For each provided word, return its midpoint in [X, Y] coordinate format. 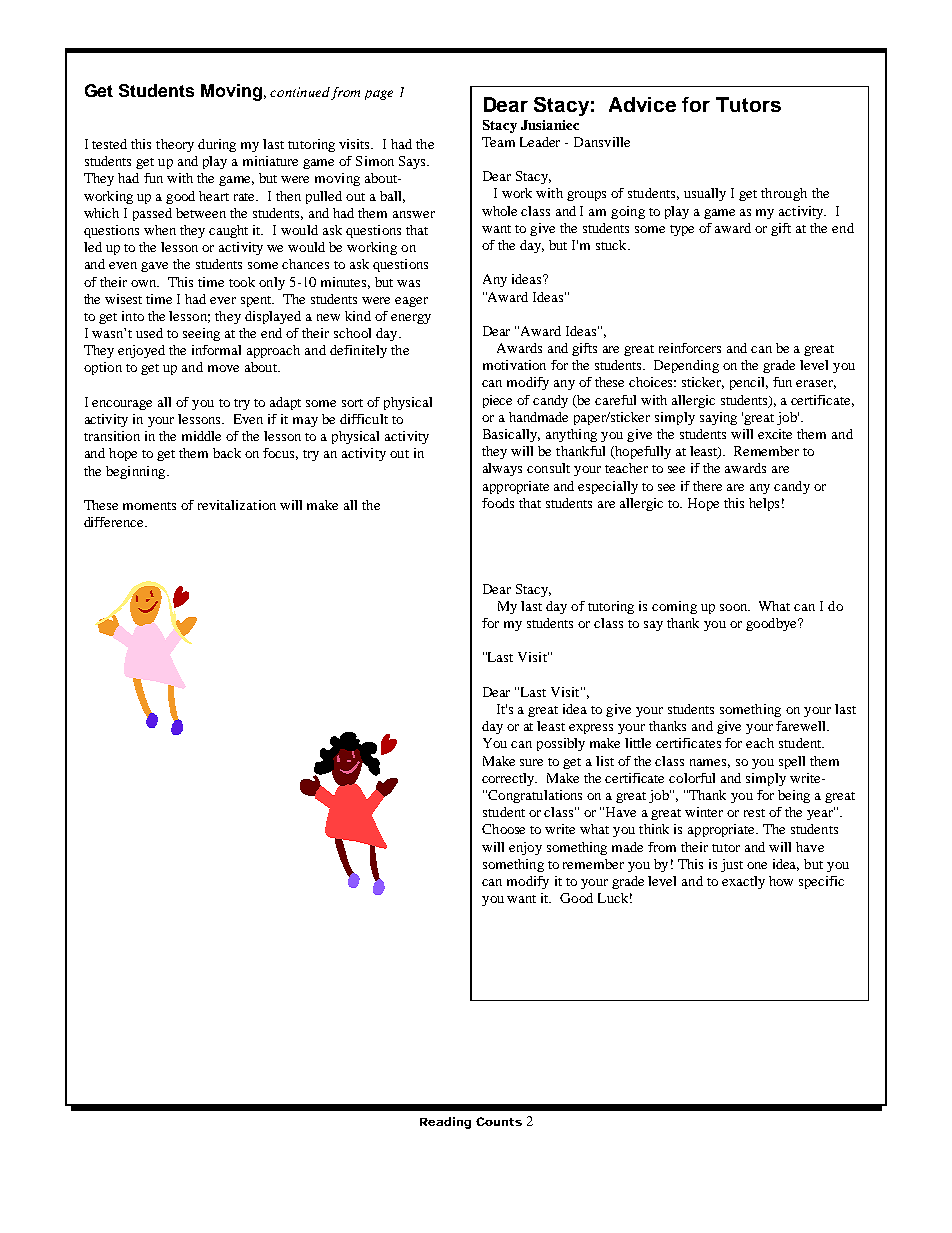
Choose [503, 829]
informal [216, 350]
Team [498, 142]
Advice [642, 104]
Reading [445, 1123]
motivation [514, 365]
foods [498, 503]
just [732, 865]
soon [735, 607]
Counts [499, 1121]
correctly [509, 779]
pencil [749, 383]
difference [115, 522]
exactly [743, 882]
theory [175, 145]
